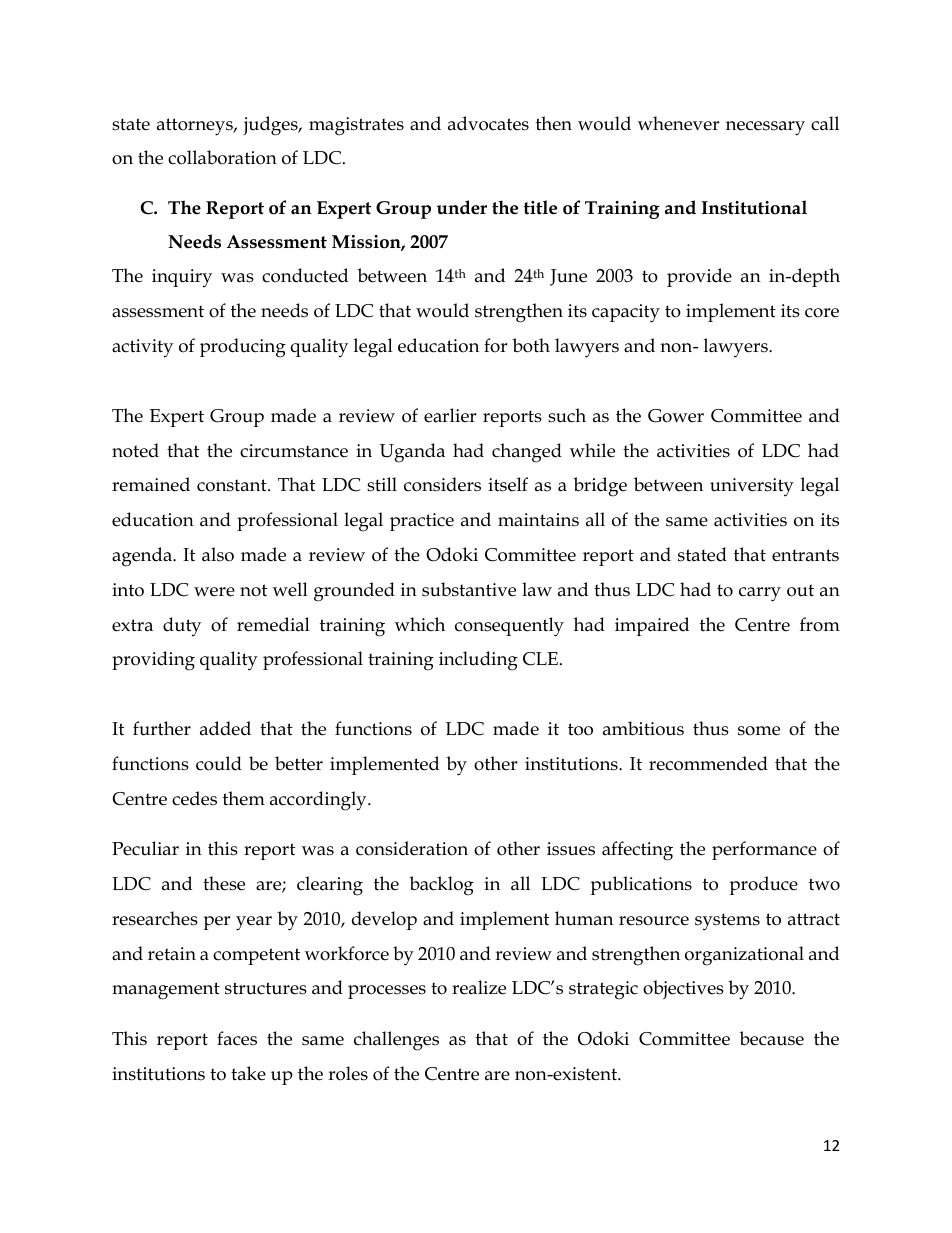 The image size is (952, 1233). I want to click on because, so click(771, 1038).
